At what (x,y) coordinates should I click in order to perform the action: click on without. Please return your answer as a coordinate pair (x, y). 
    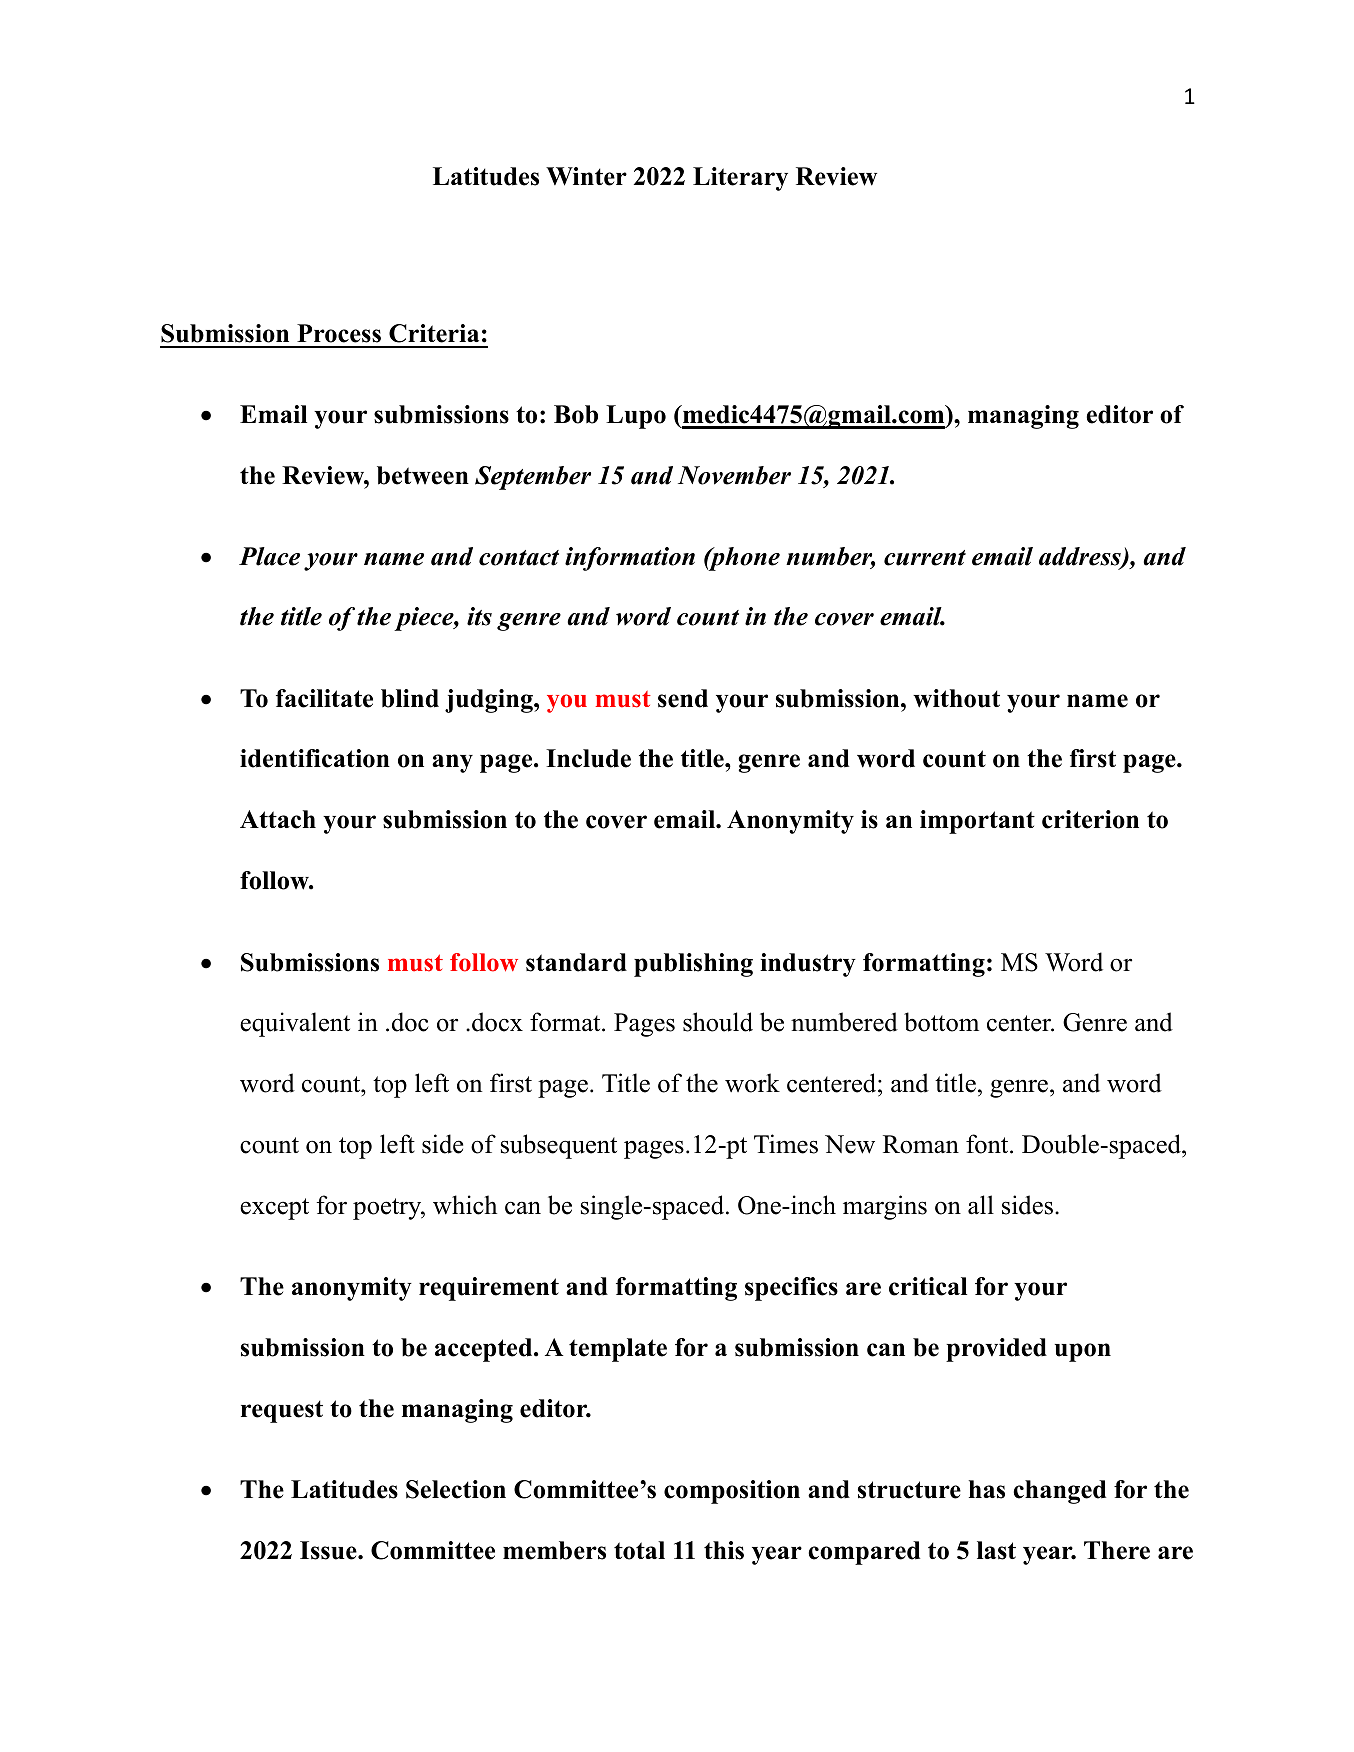
    Looking at the image, I should click on (956, 698).
